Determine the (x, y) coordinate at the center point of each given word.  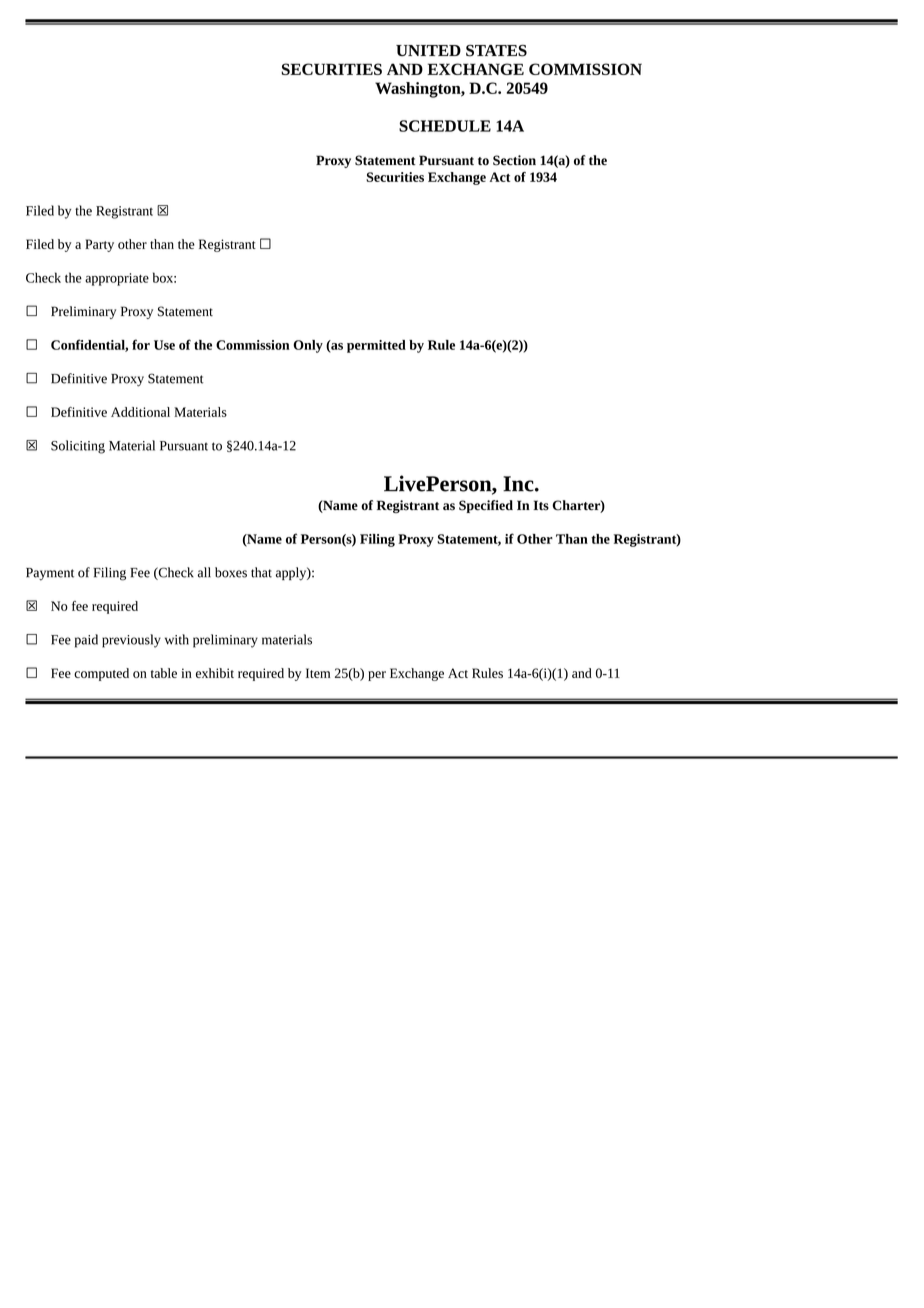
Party (99, 245)
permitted (376, 346)
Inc (519, 484)
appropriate (117, 279)
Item (318, 673)
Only (308, 346)
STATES (496, 50)
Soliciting (78, 447)
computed (101, 674)
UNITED (428, 50)
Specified (486, 506)
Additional (140, 412)
